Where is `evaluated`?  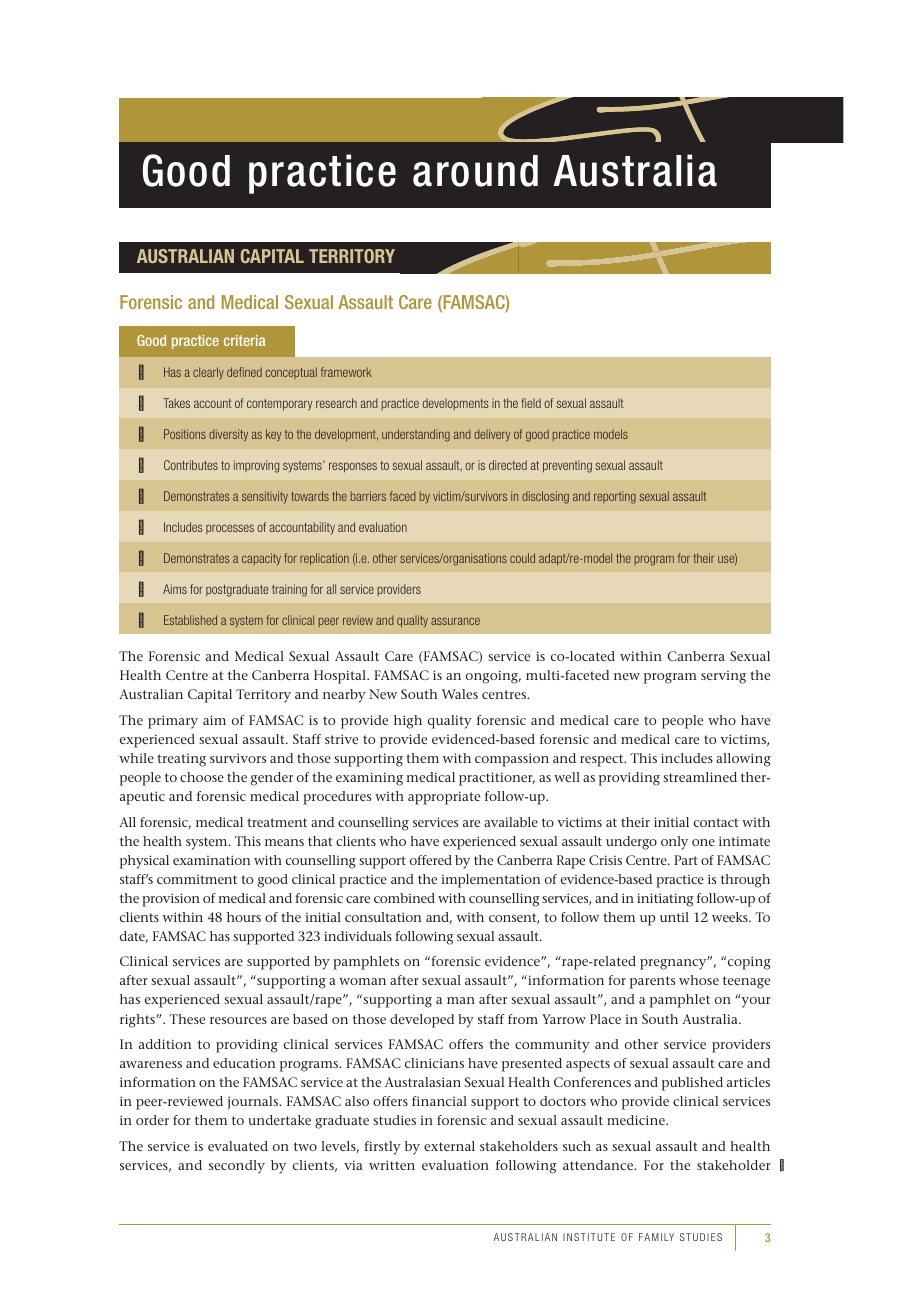
evaluated is located at coordinates (238, 1146).
